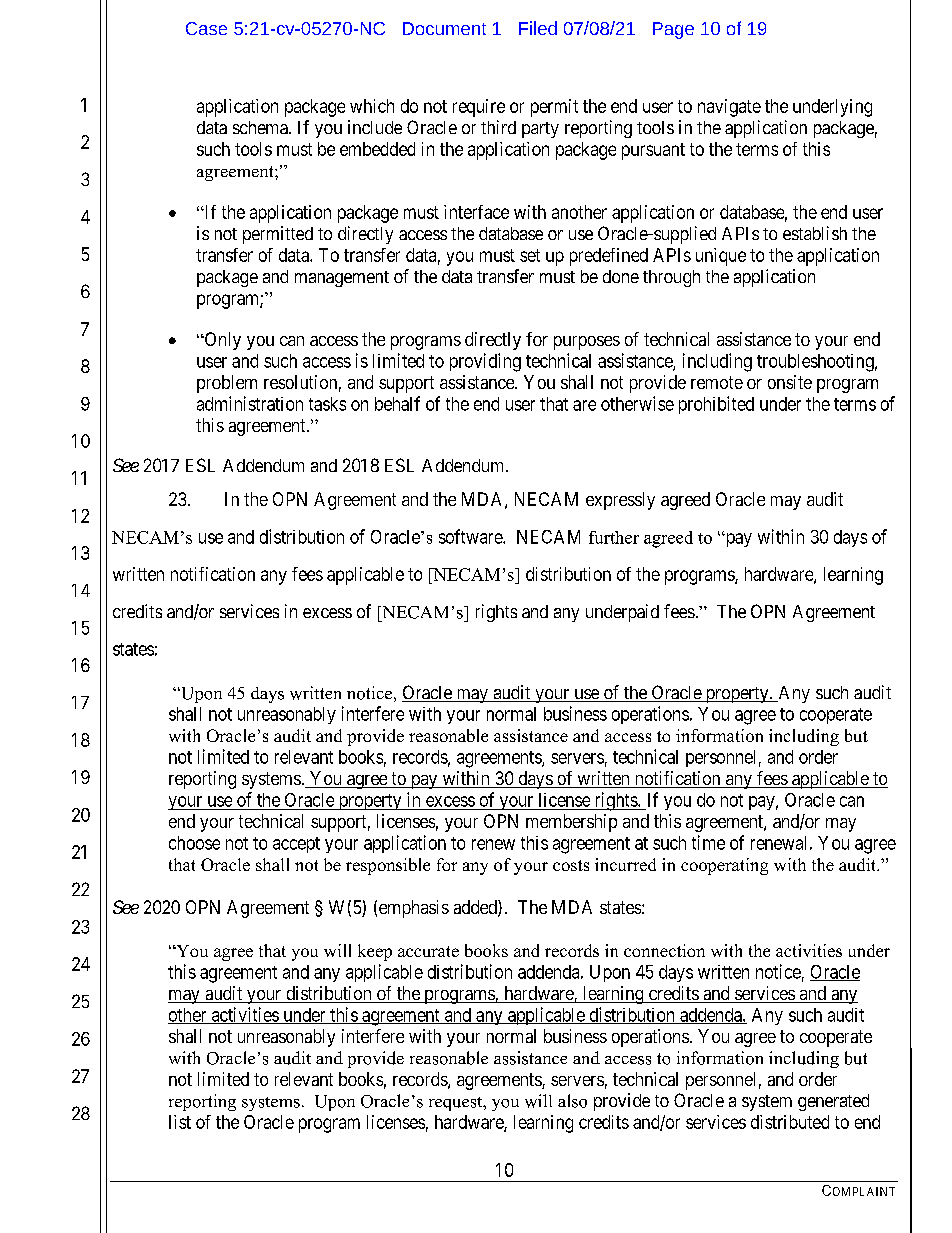  What do you see at coordinates (614, 537) in the page?
I see `further` at bounding box center [614, 537].
